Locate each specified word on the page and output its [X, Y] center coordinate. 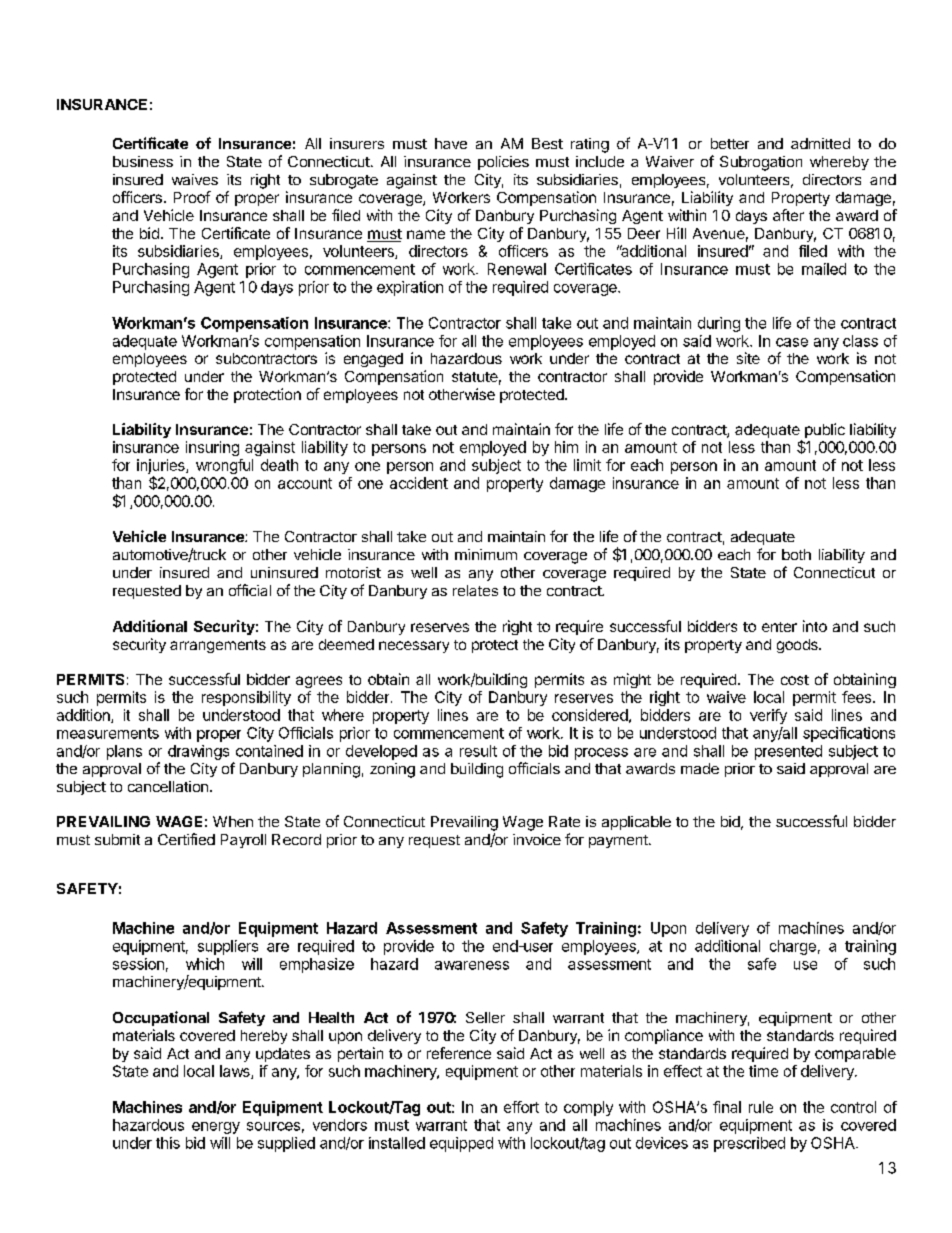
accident [419, 483]
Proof [192, 197]
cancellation [168, 786]
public [825, 430]
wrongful [224, 466]
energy [216, 1128]
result [478, 751]
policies [503, 163]
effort [521, 1107]
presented [788, 752]
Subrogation [761, 163]
